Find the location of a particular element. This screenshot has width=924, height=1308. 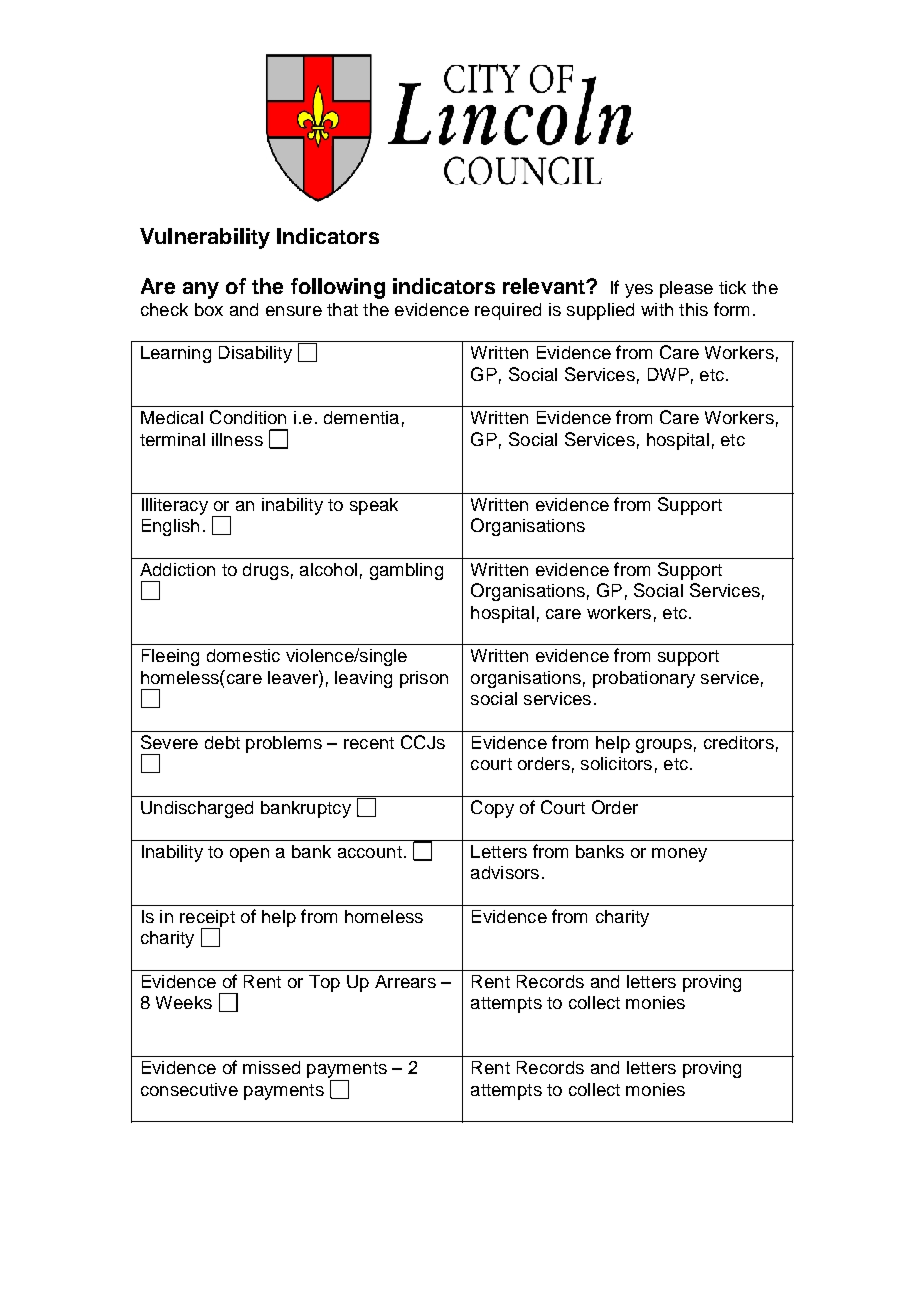

open is located at coordinates (249, 855).
